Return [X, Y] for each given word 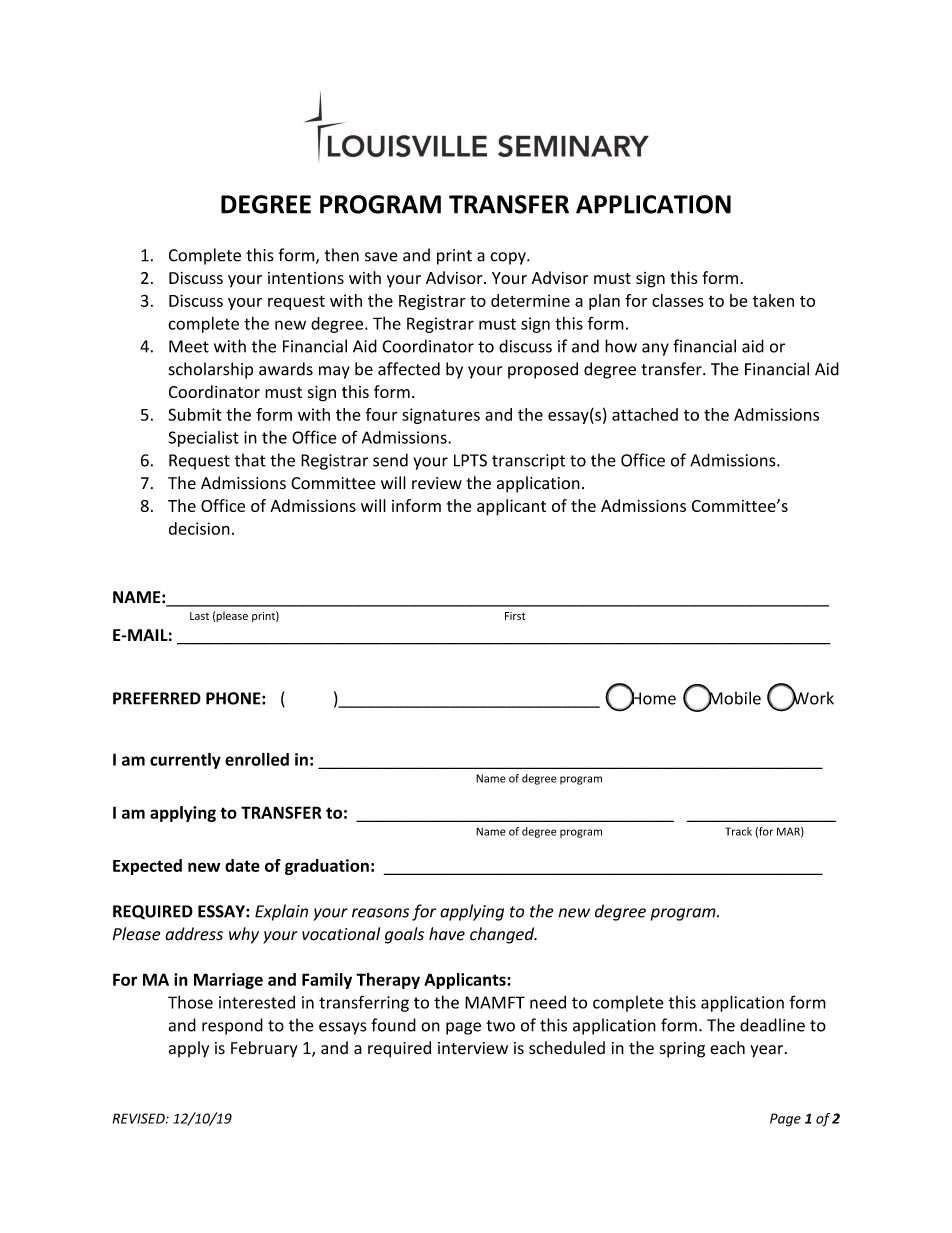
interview [473, 1048]
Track [738, 831]
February [264, 1049]
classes [678, 300]
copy [509, 258]
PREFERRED [157, 698]
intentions [306, 278]
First [515, 616]
